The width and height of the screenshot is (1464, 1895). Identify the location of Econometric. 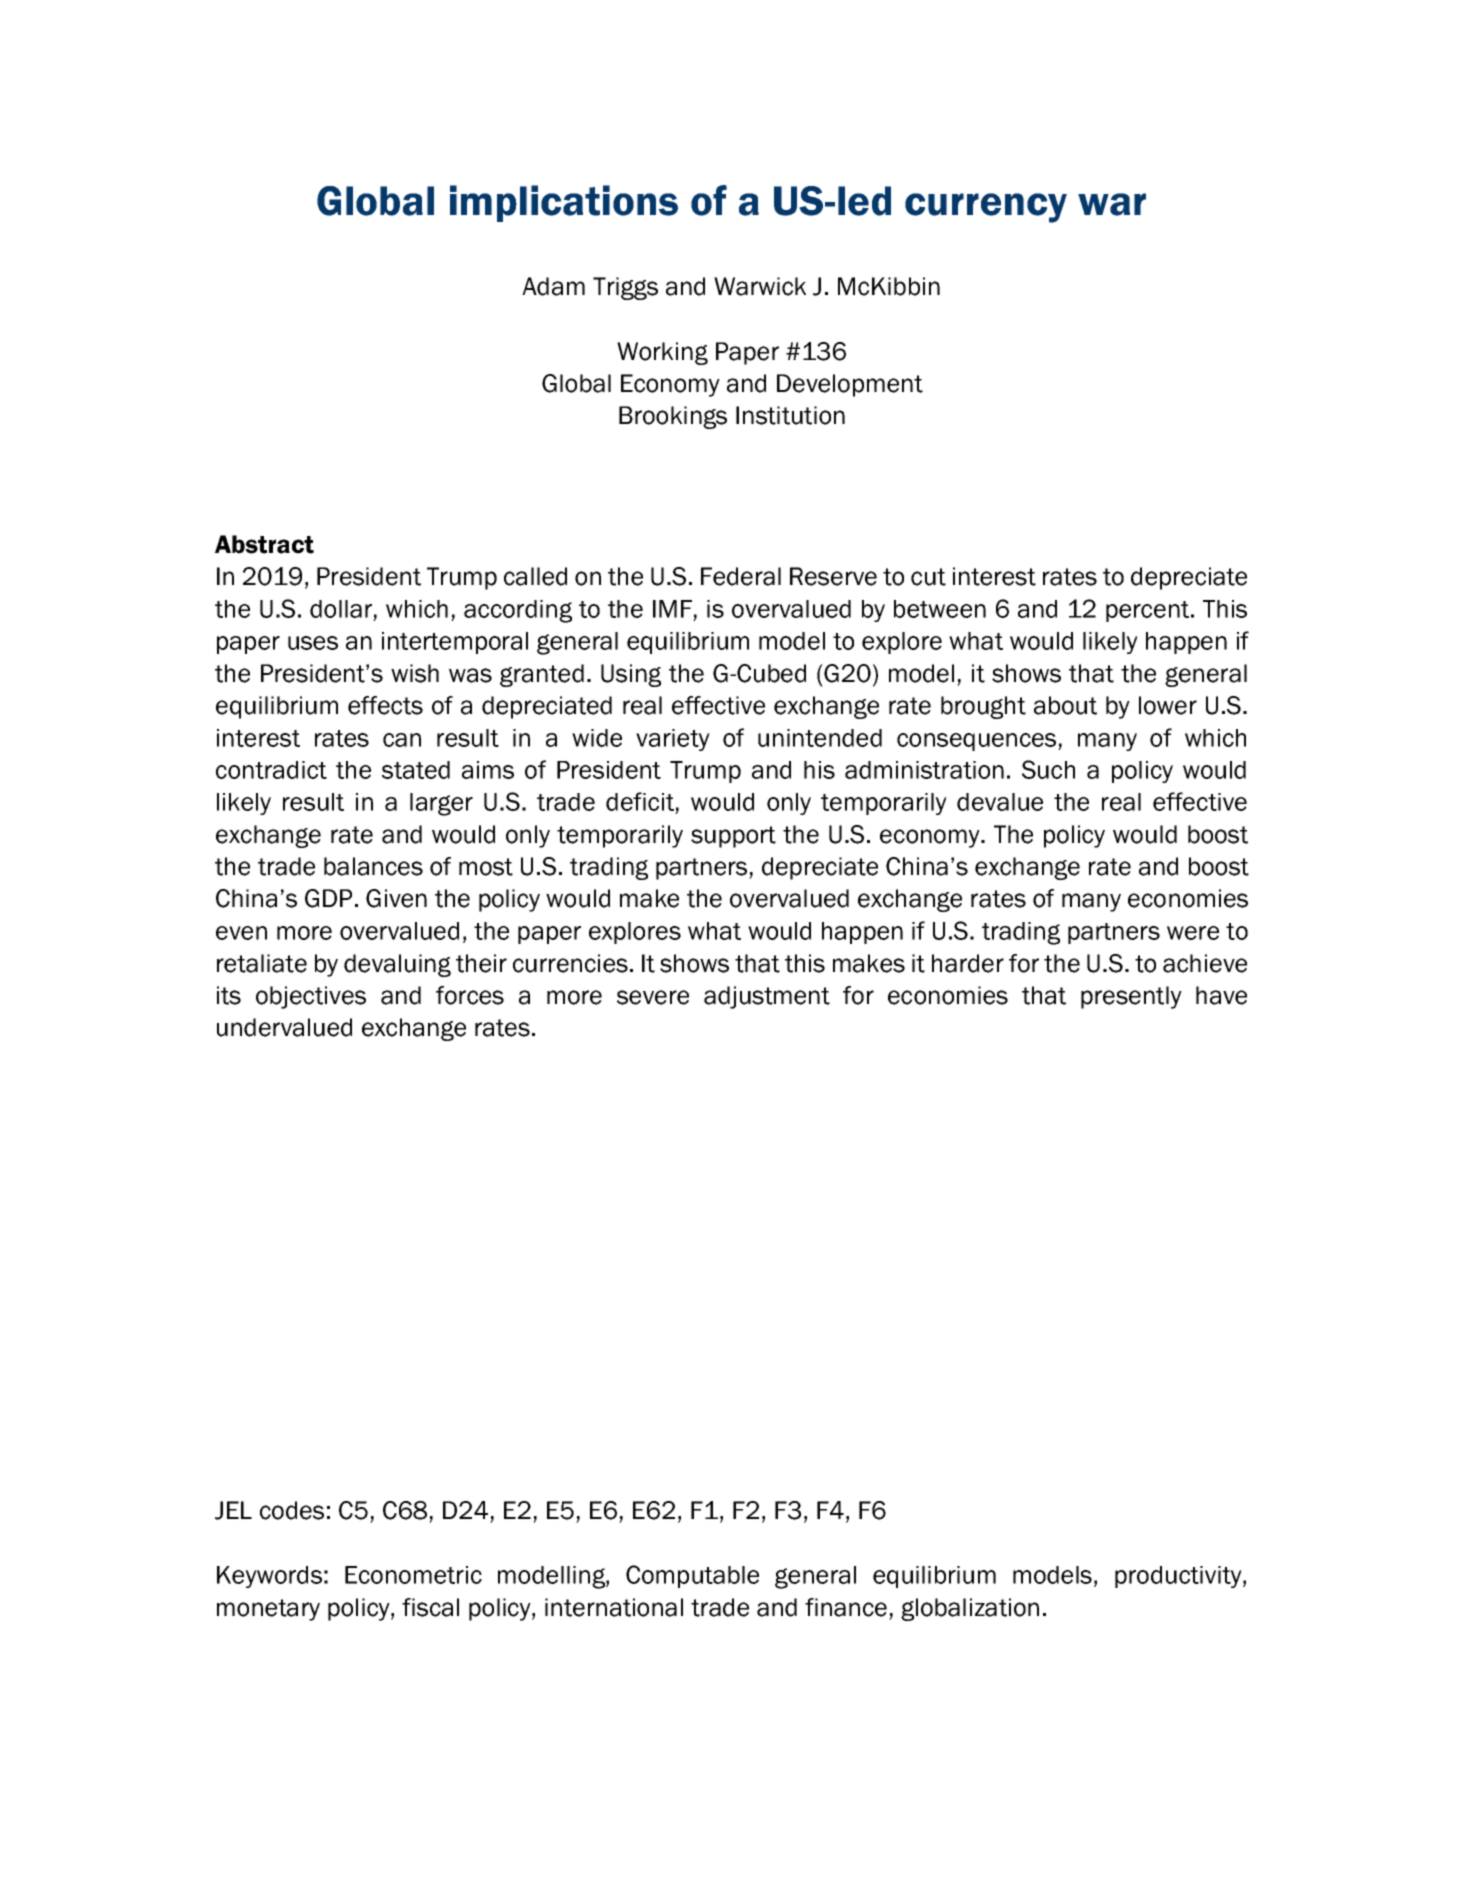
(413, 1575).
